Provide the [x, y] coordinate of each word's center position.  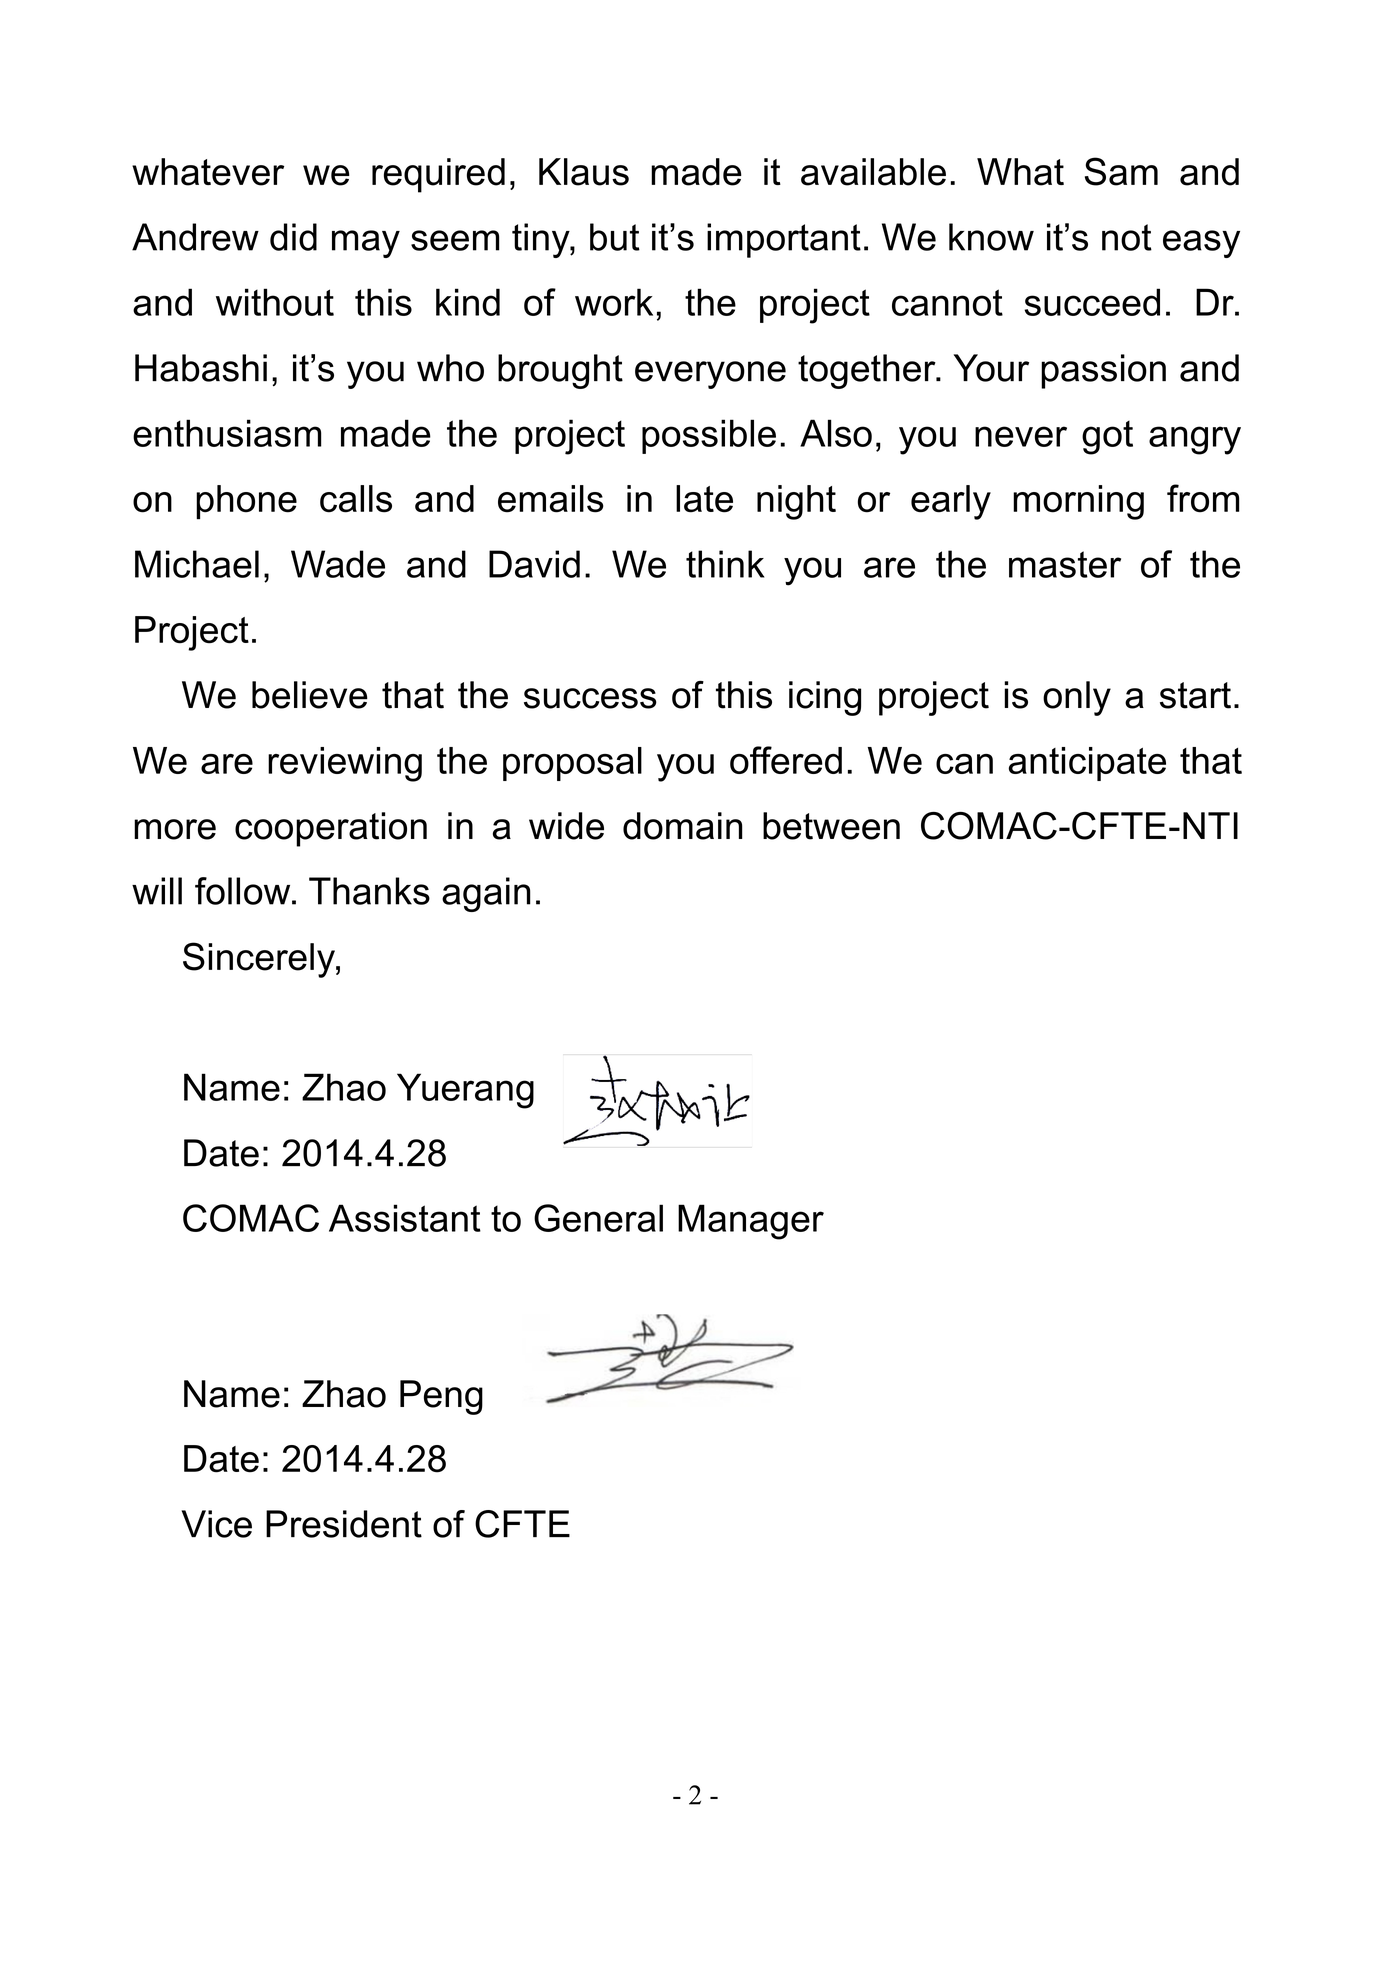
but [615, 237]
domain [683, 826]
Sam [1121, 171]
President [344, 1524]
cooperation [331, 829]
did [293, 237]
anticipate [1087, 764]
